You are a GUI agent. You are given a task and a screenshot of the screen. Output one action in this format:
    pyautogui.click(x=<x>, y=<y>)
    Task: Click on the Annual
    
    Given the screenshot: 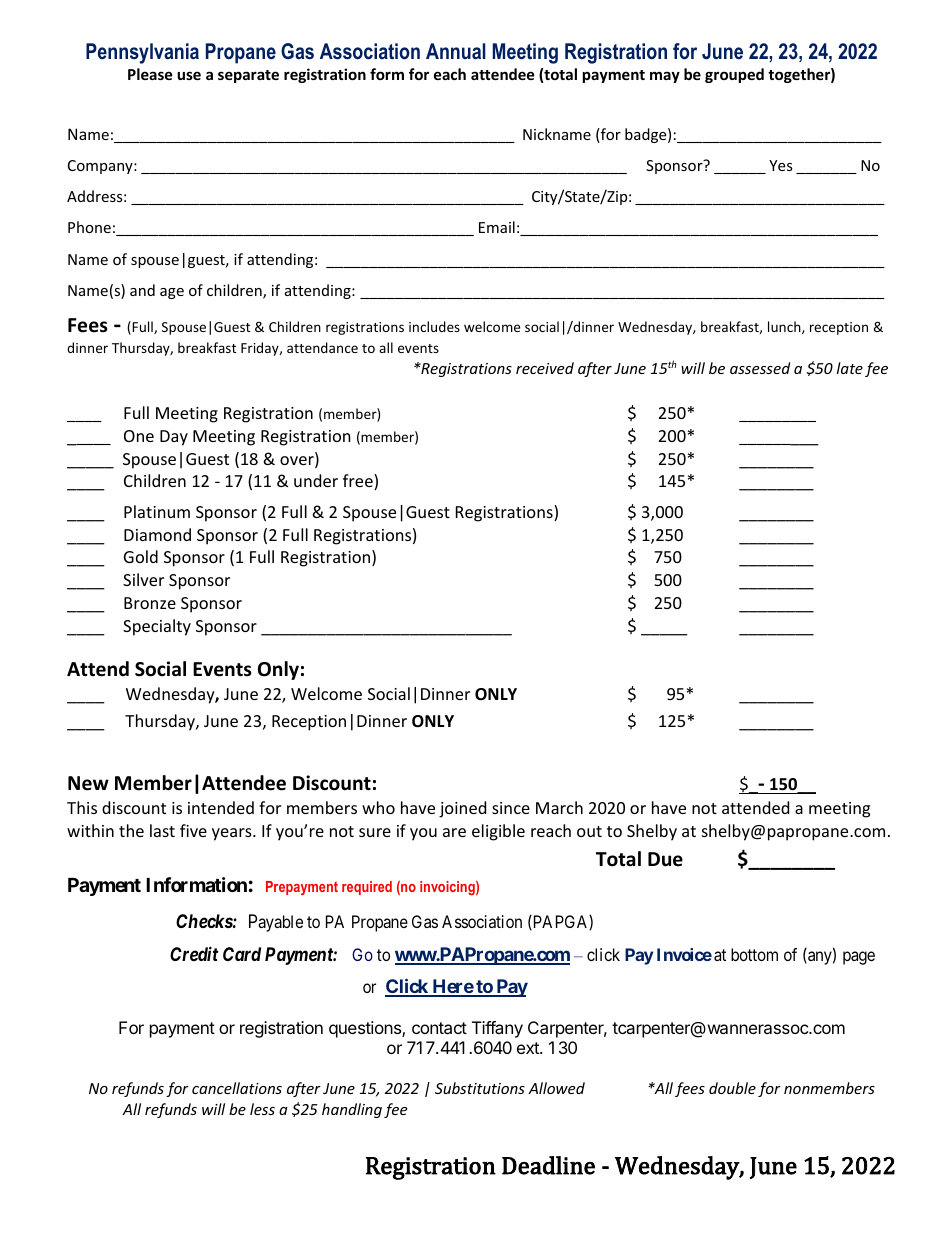 What is the action you would take?
    pyautogui.click(x=456, y=51)
